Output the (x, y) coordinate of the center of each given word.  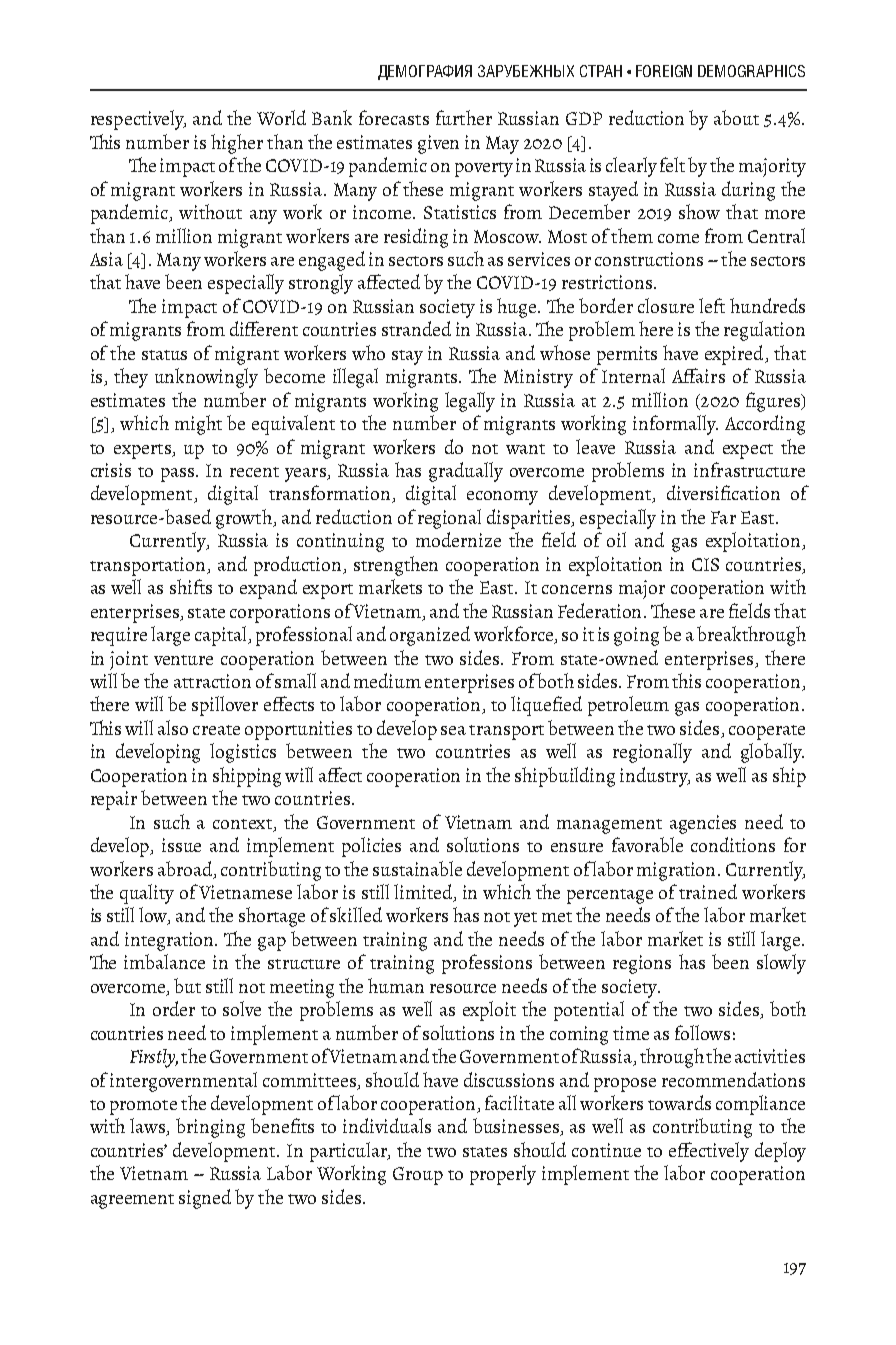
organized (430, 636)
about (736, 117)
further (464, 117)
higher (237, 144)
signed (205, 1199)
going (636, 636)
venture (183, 660)
